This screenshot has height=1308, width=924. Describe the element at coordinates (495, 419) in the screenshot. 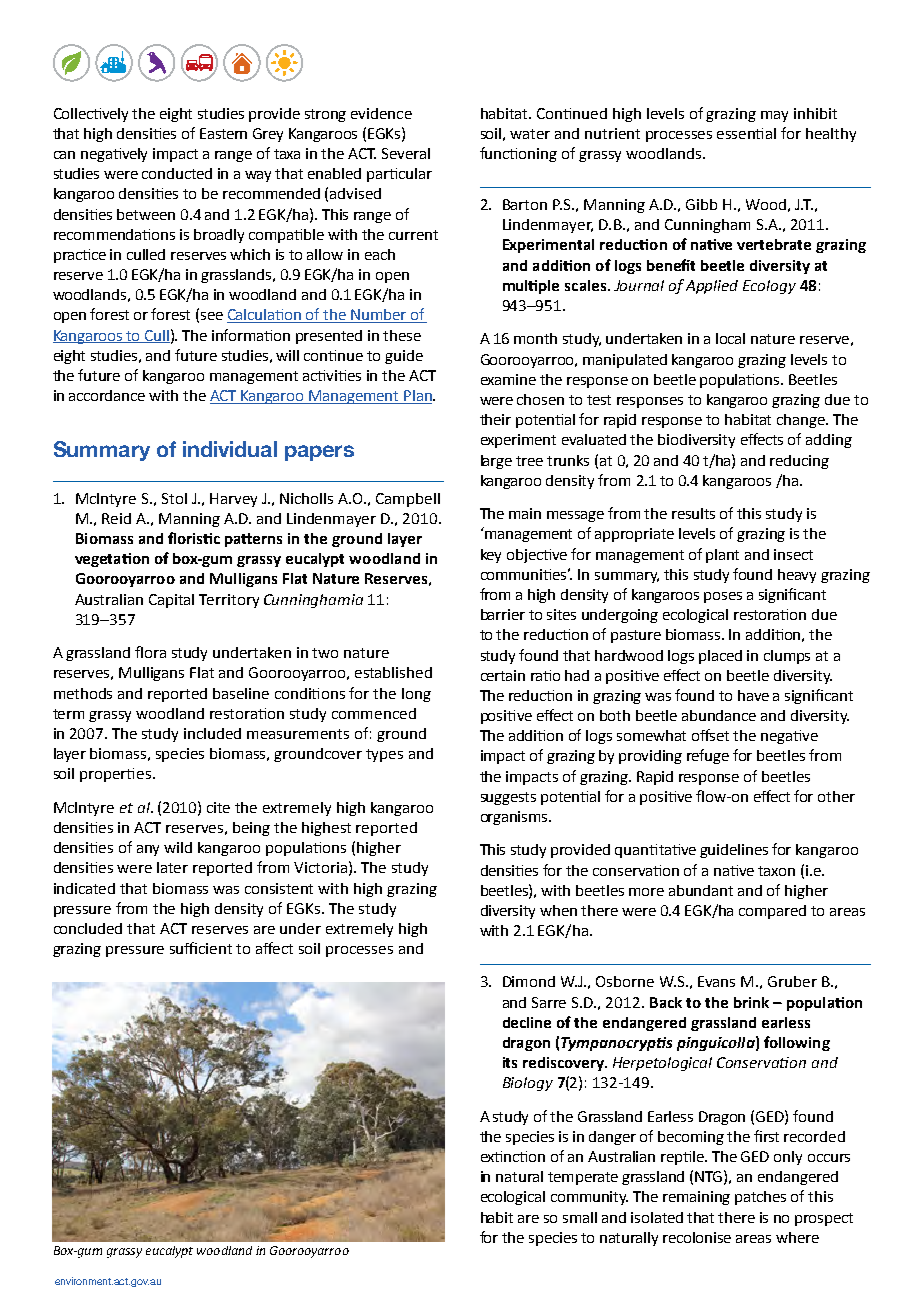

I see `their` at that location.
